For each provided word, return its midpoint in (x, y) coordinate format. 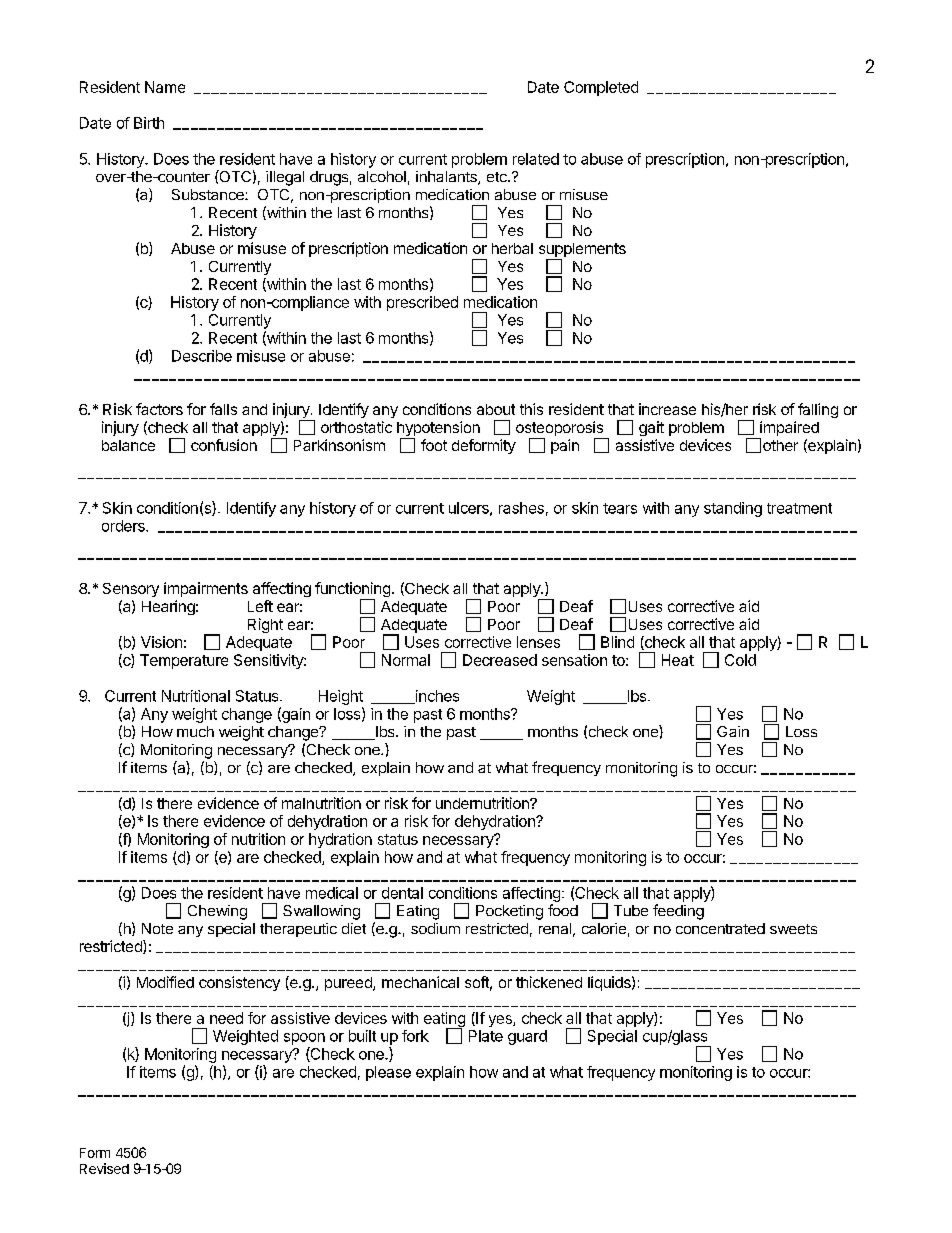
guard (527, 1037)
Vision (161, 642)
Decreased (500, 660)
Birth (149, 123)
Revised (104, 1168)
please (388, 1073)
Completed (601, 88)
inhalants (447, 178)
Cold (740, 660)
